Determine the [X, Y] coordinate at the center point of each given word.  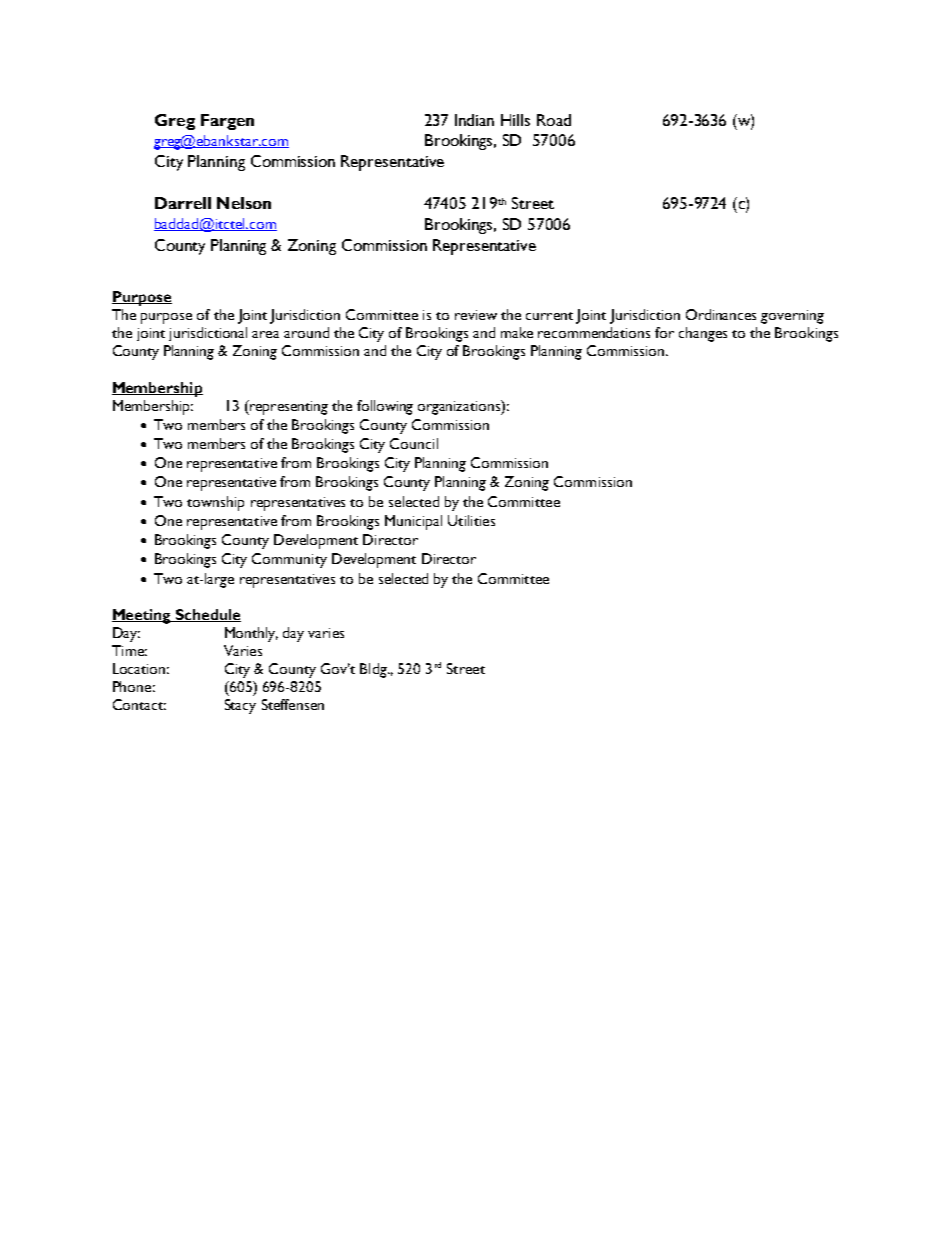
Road [554, 120]
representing [288, 407]
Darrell [183, 203]
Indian [474, 120]
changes [703, 334]
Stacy [240, 706]
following [385, 407]
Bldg [374, 670]
